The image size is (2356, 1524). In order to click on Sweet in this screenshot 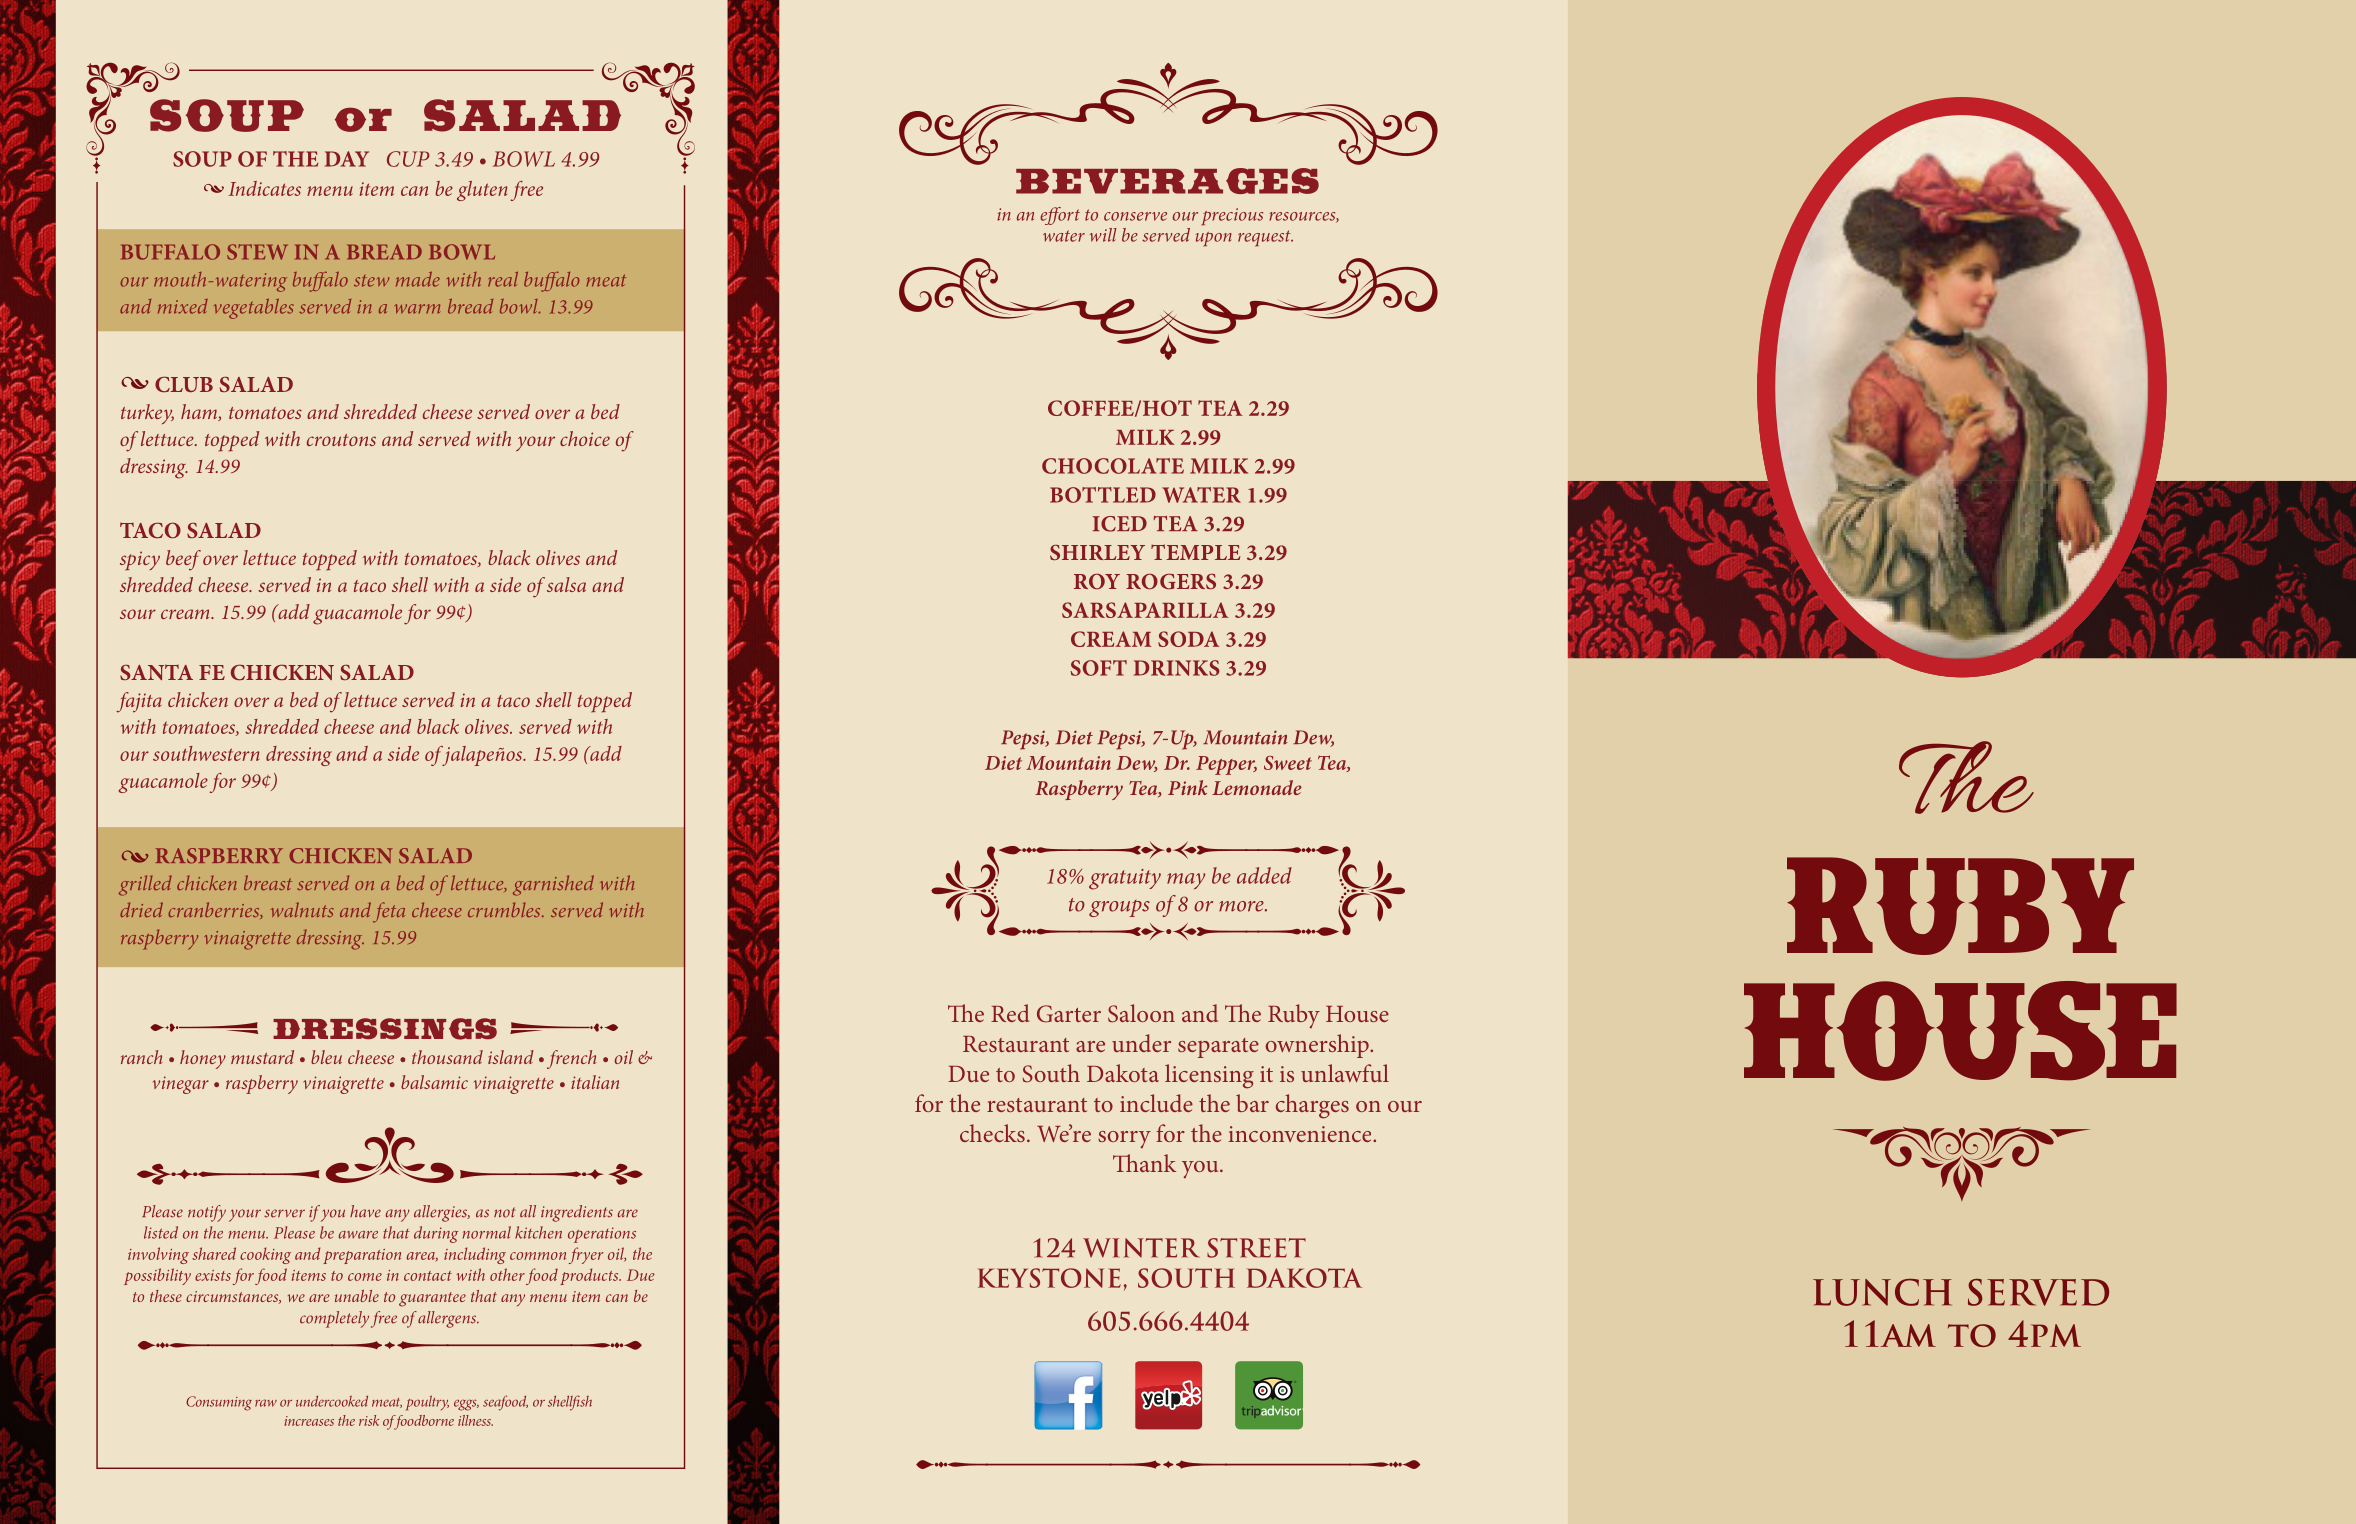, I will do `click(1288, 763)`.
